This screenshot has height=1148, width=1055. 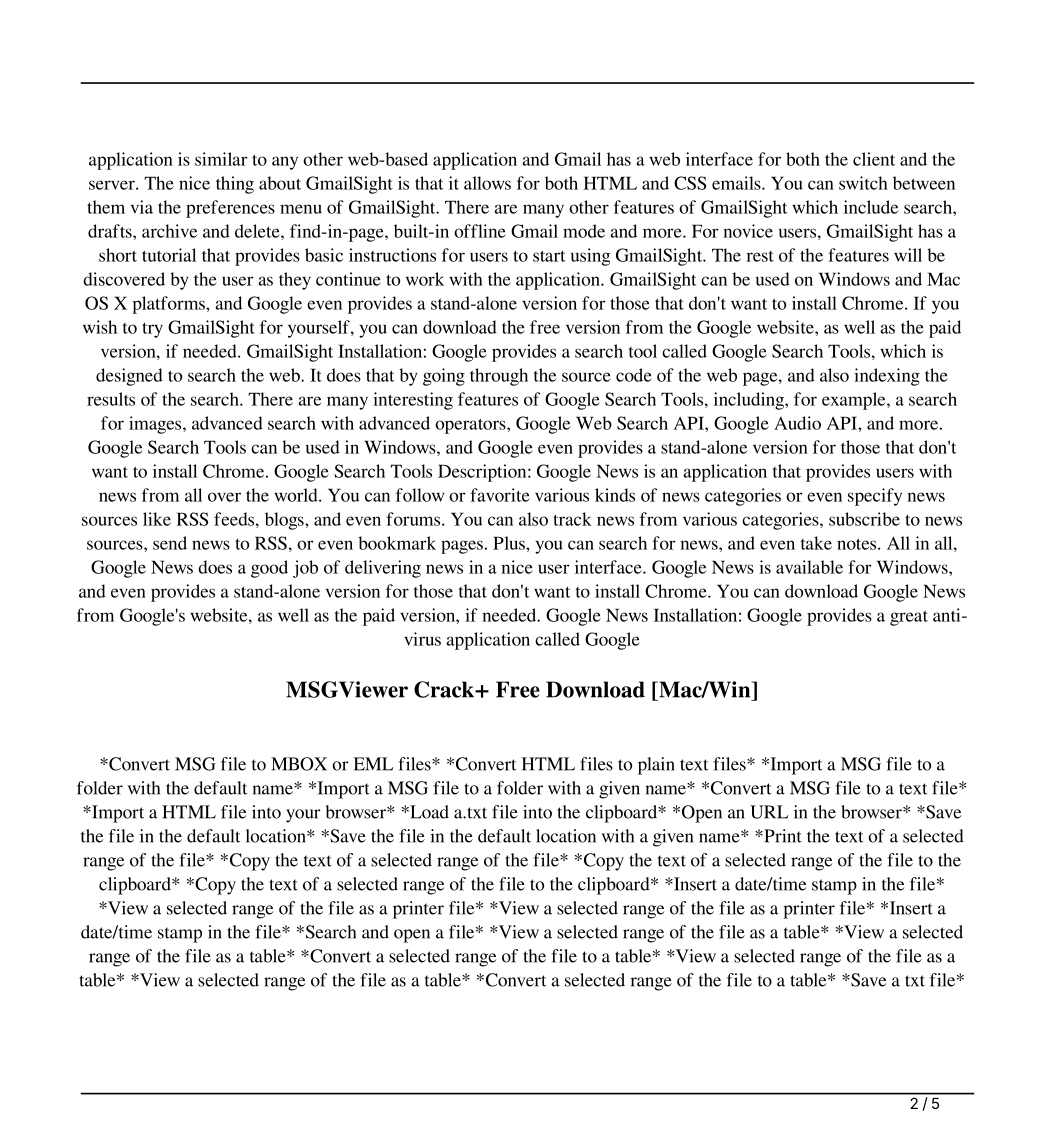 I want to click on specify, so click(x=875, y=497).
